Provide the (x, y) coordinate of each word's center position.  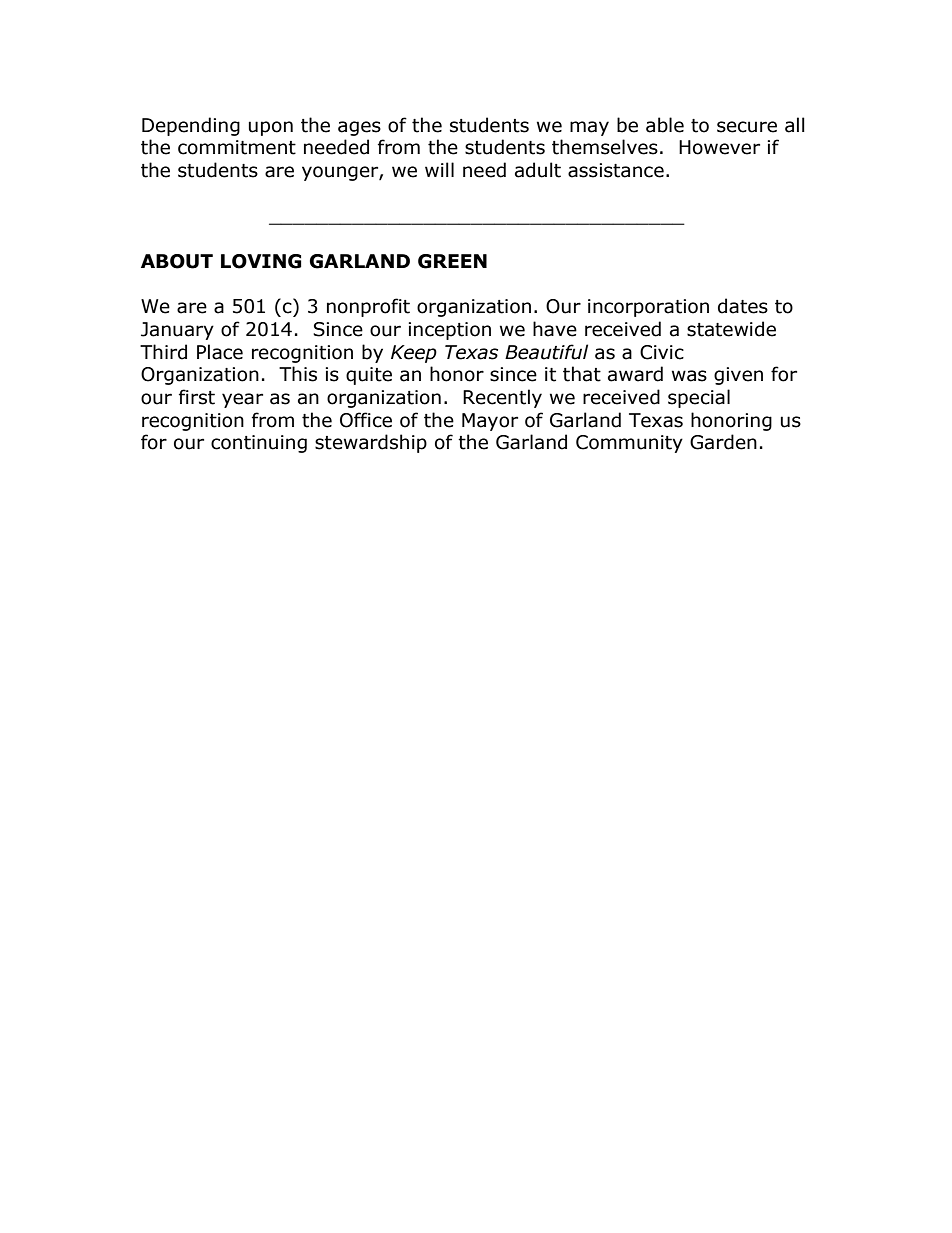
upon (271, 128)
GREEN (452, 261)
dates (743, 306)
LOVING (261, 261)
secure (747, 127)
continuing (259, 444)
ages (359, 128)
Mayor (490, 422)
